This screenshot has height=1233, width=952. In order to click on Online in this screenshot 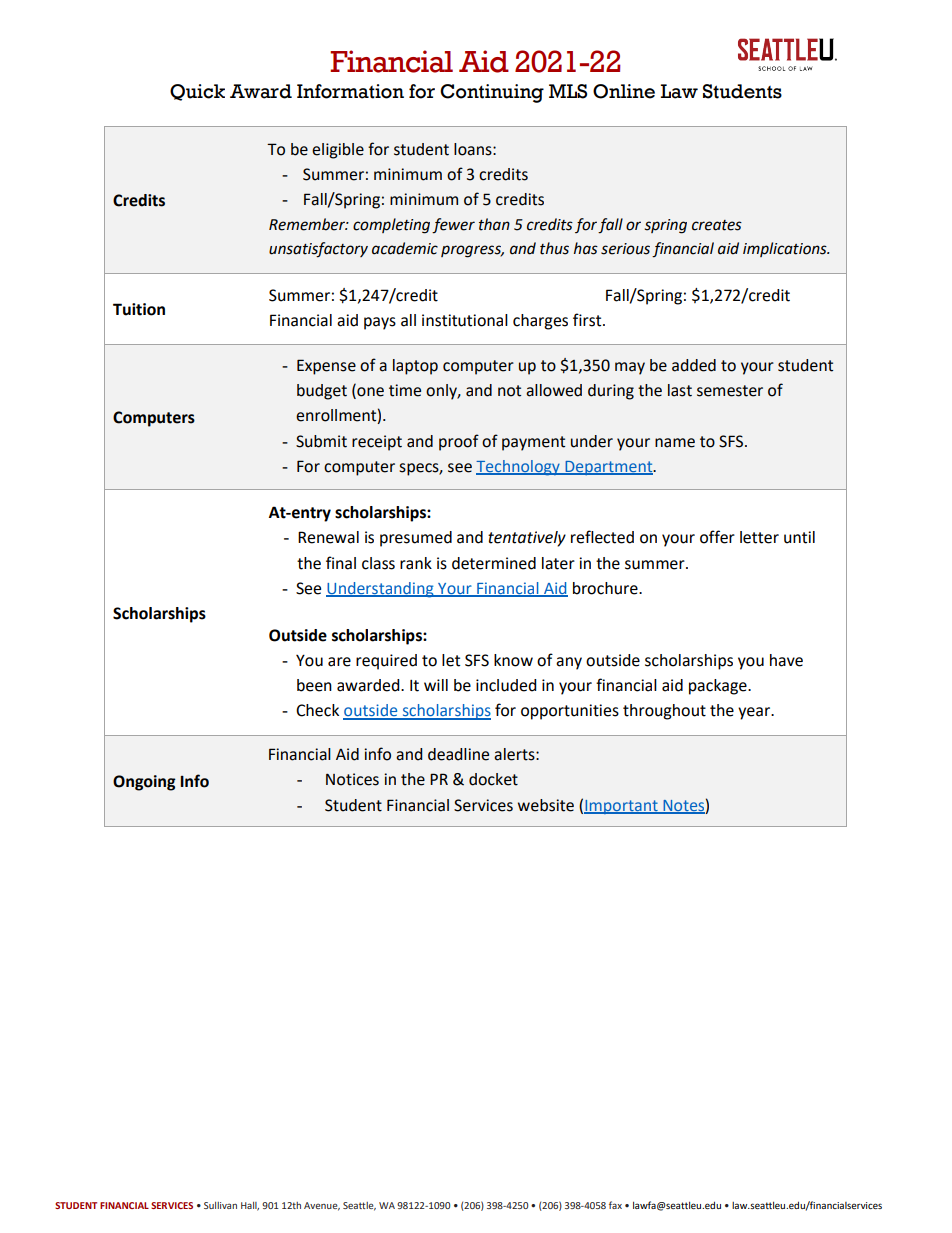, I will do `click(624, 91)`.
